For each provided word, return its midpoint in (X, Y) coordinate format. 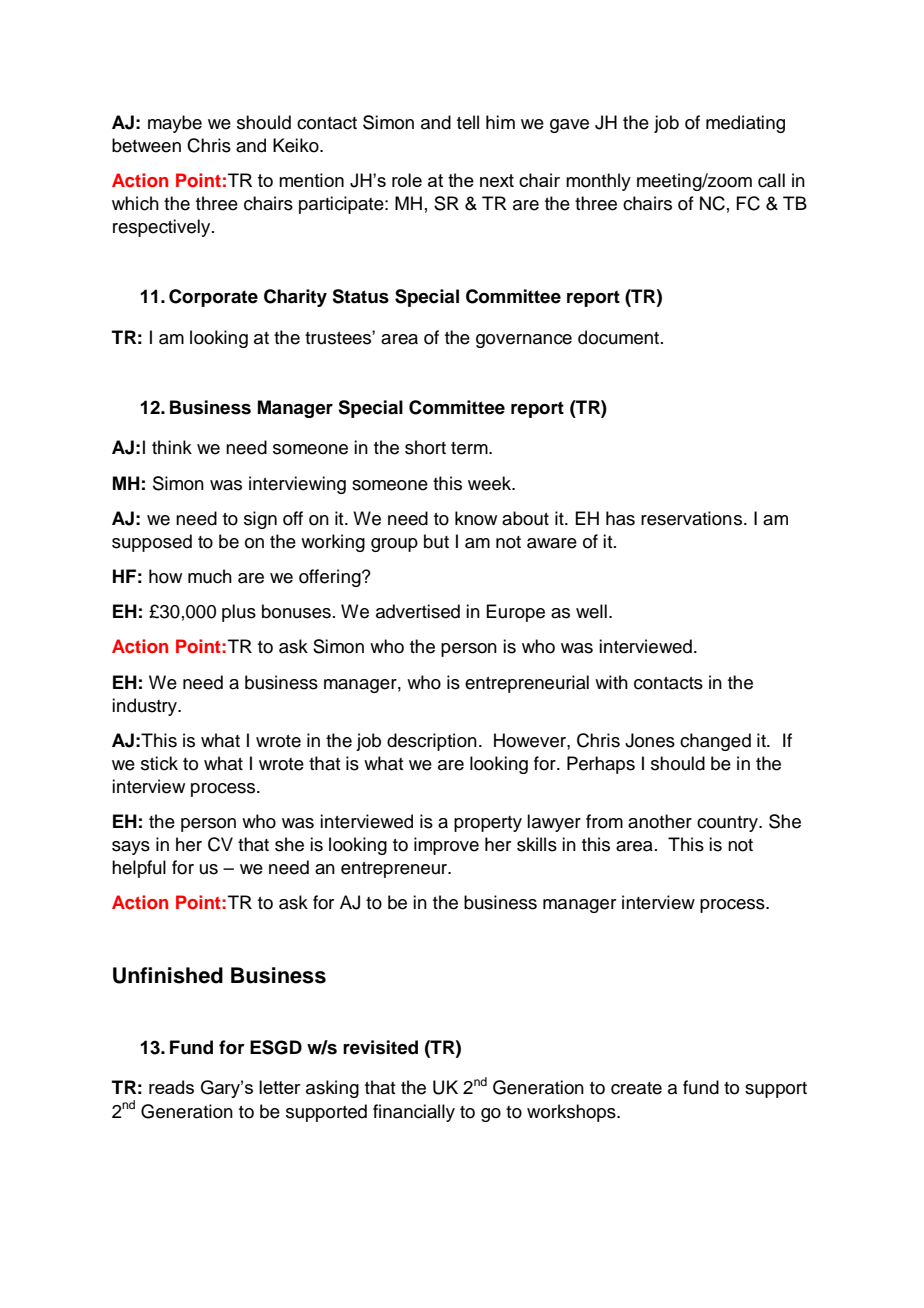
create (636, 1088)
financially (414, 1113)
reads (171, 1087)
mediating (745, 124)
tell (468, 122)
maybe (175, 124)
